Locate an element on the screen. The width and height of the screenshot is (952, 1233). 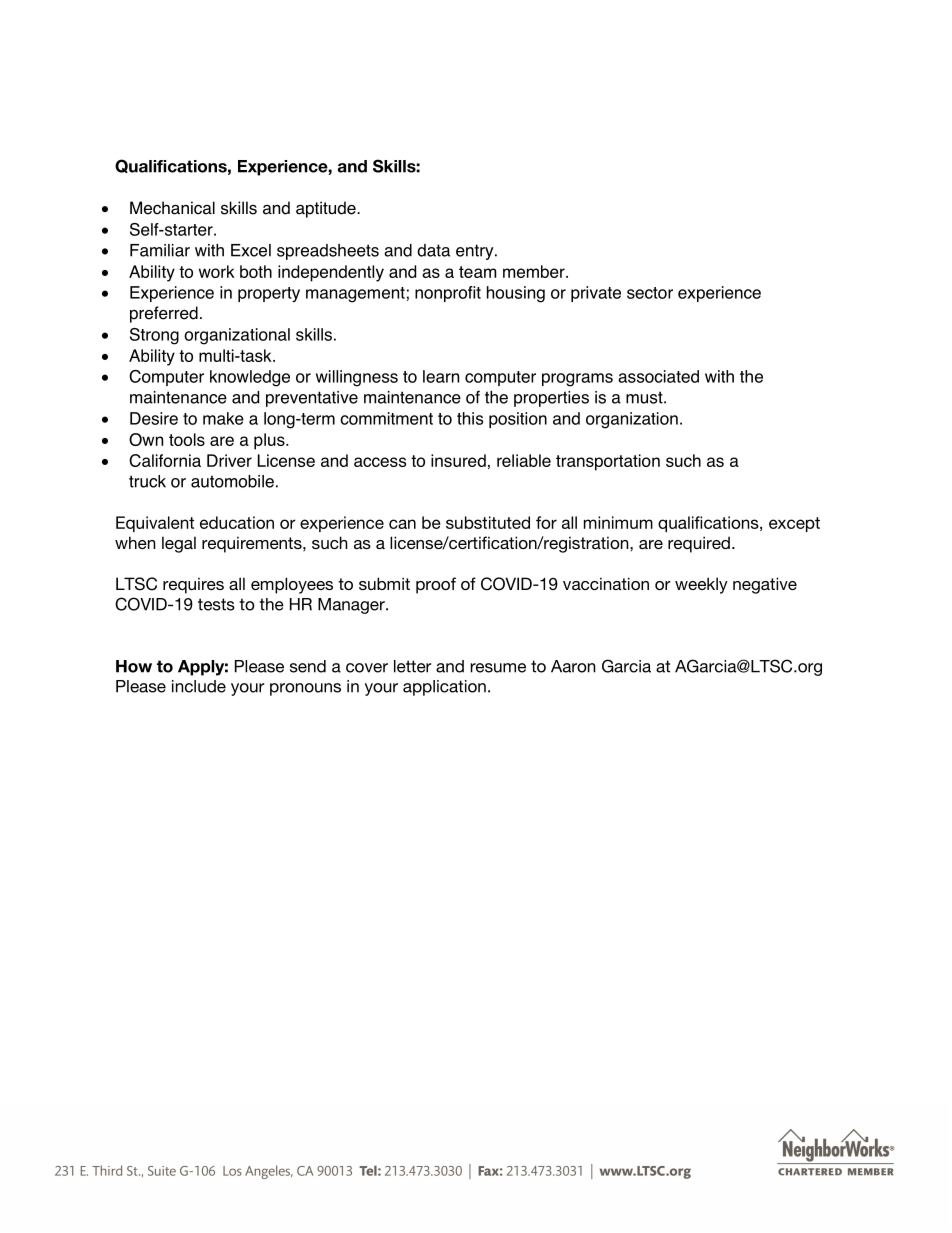
preferred is located at coordinates (164, 314).
